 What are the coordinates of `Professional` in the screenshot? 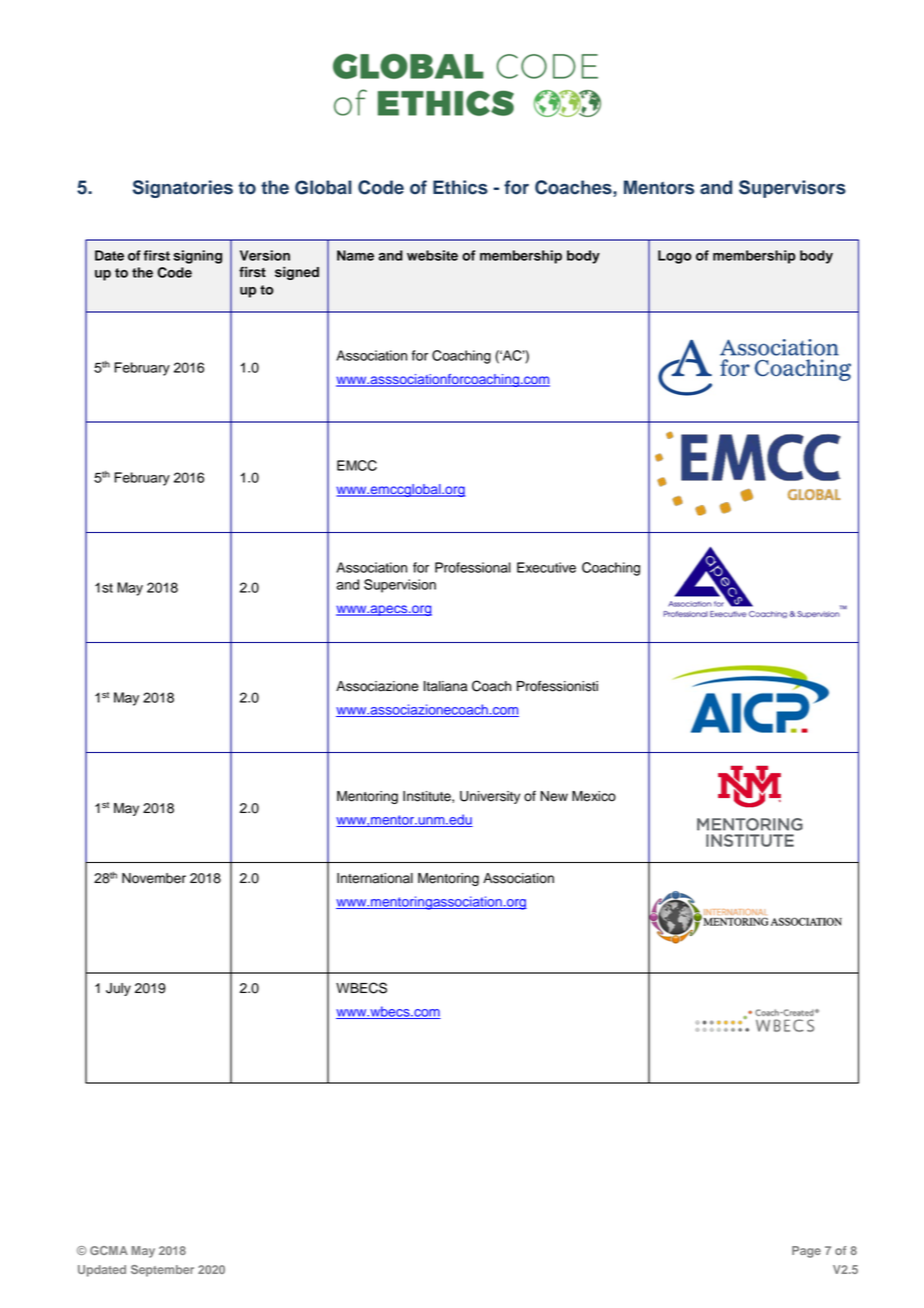 It's located at (473, 567).
